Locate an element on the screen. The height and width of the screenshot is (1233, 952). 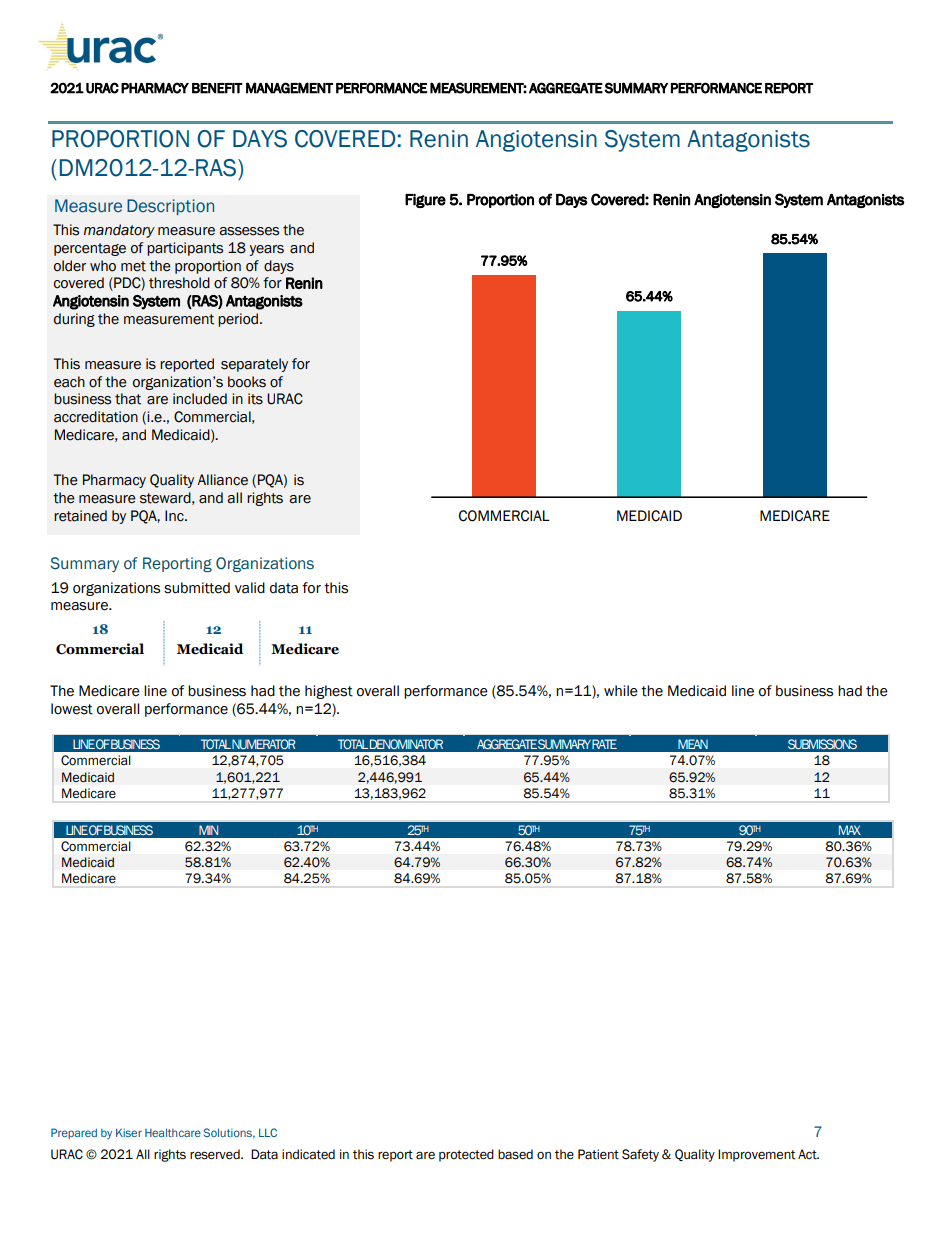
MANAGEMENT is located at coordinates (289, 88).
